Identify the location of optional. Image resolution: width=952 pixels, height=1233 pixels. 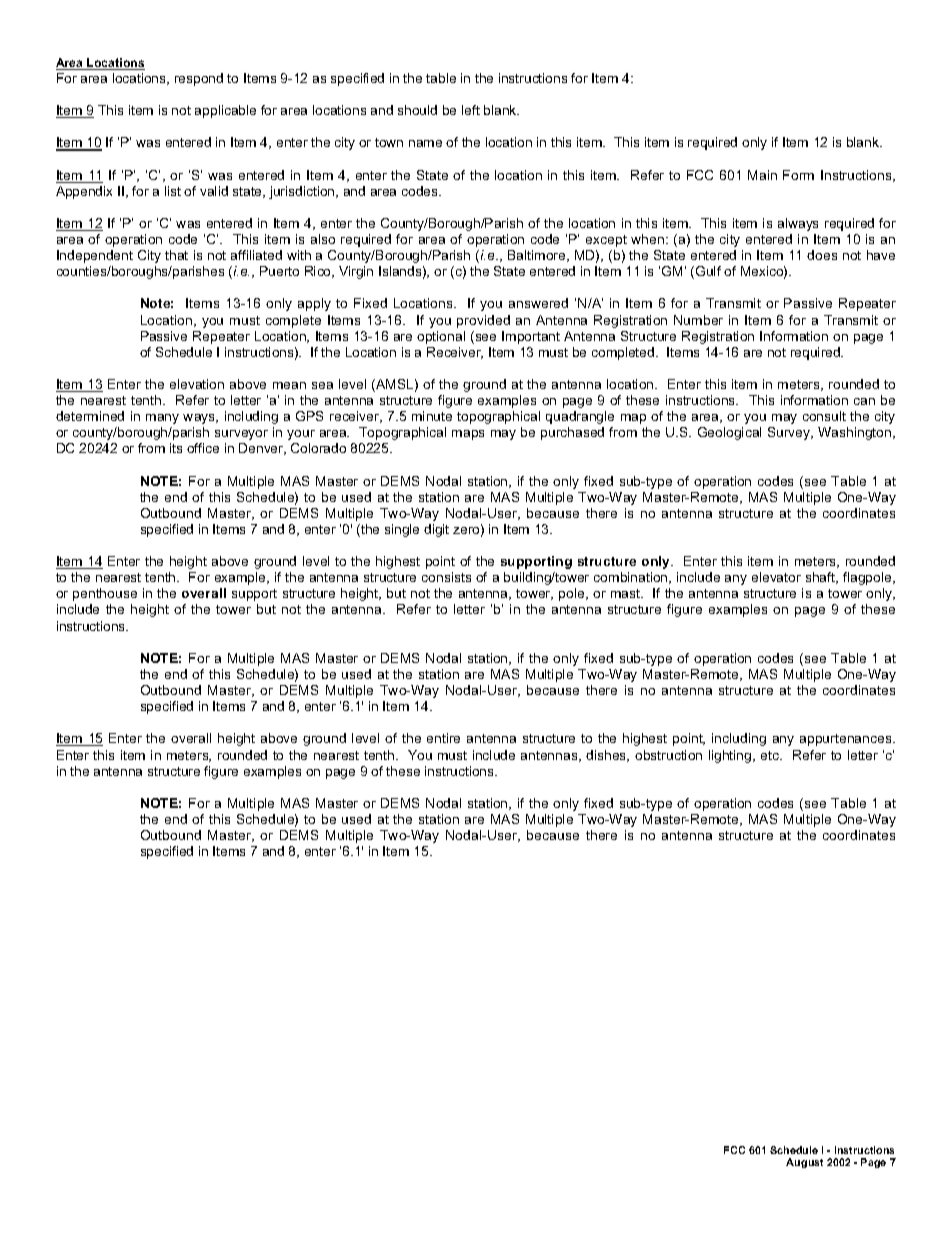
(441, 337).
